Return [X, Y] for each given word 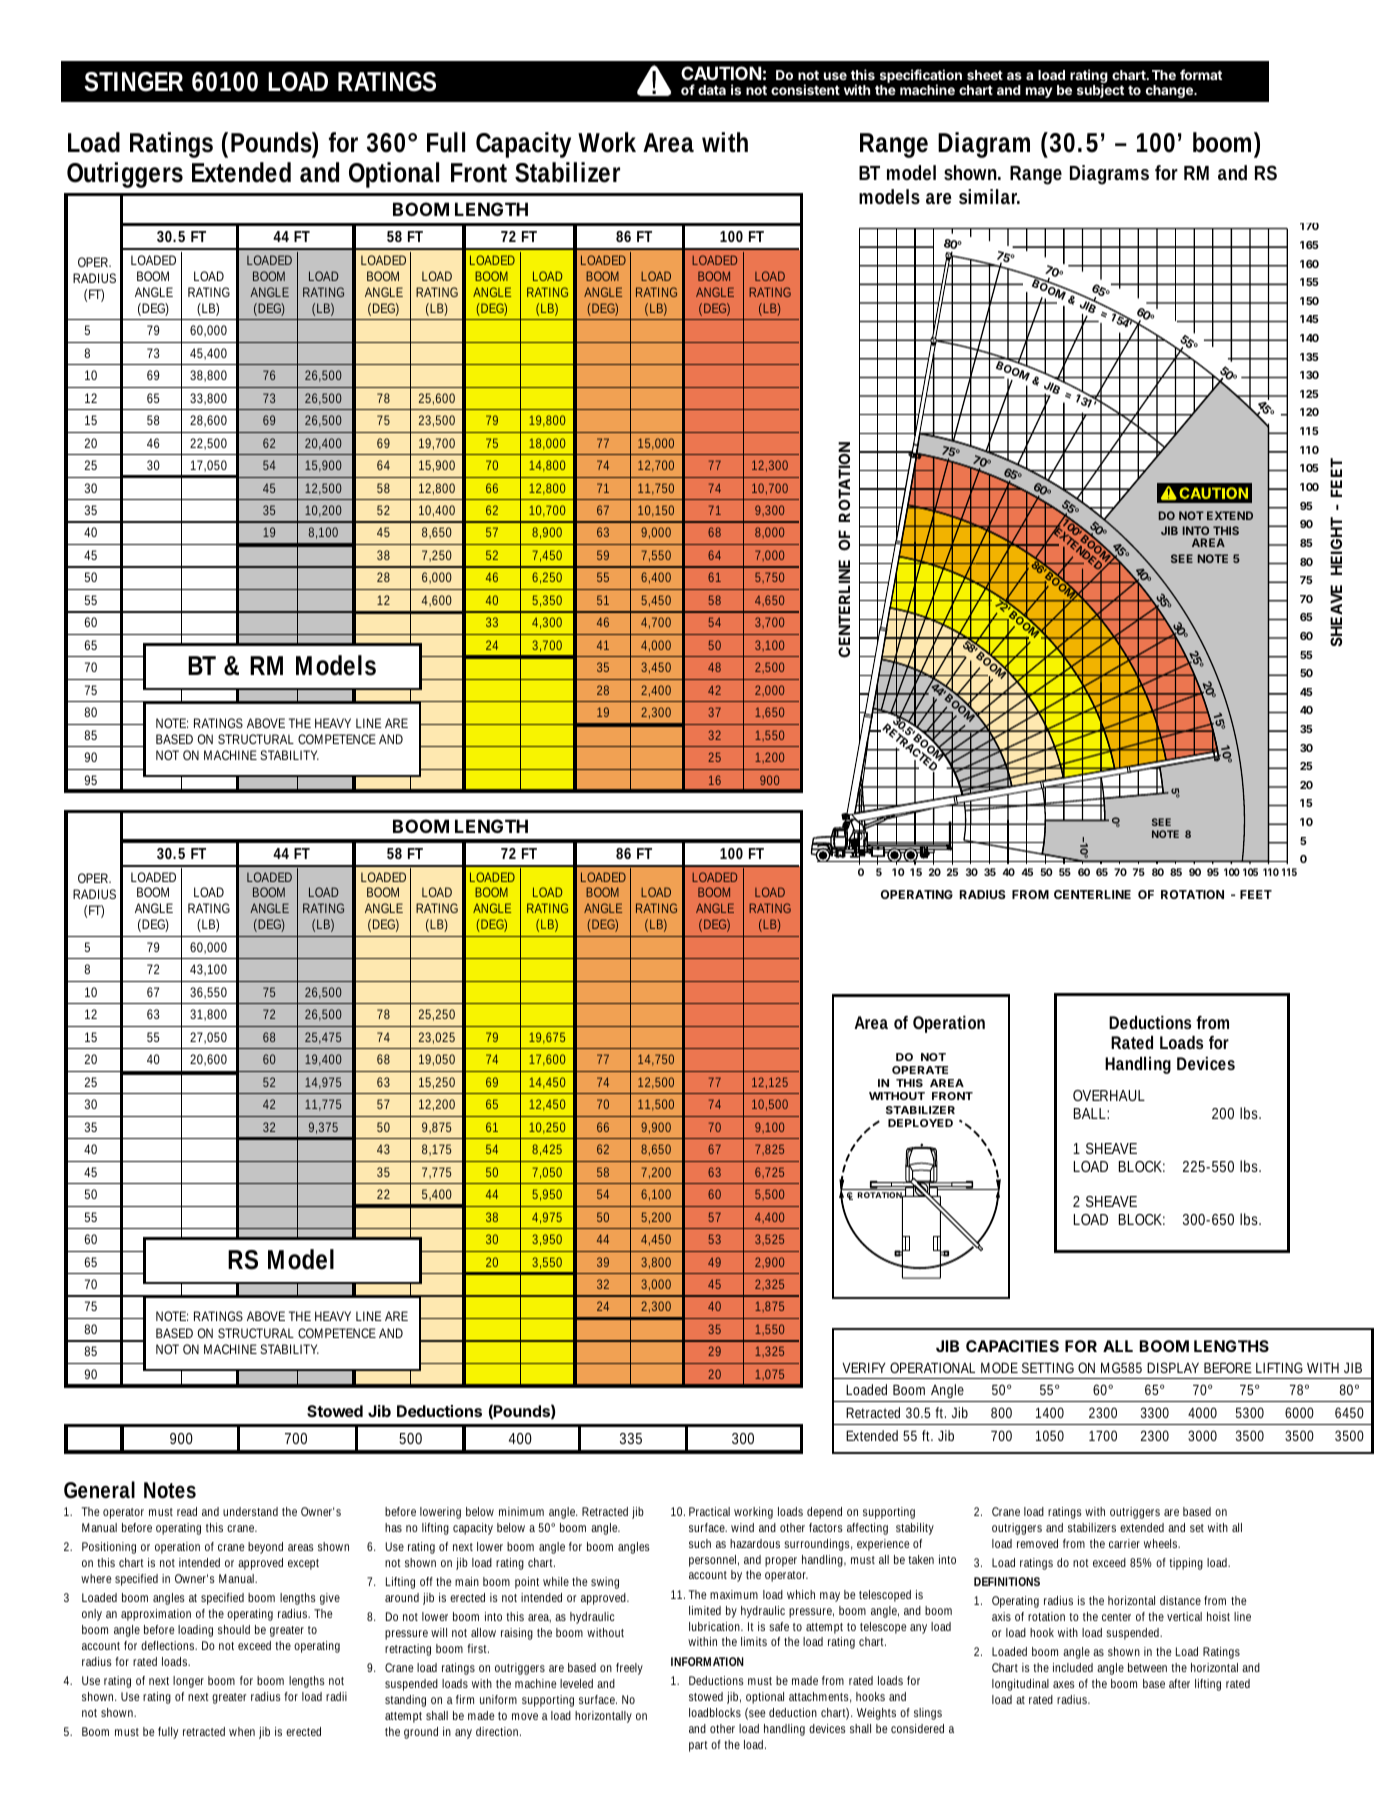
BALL [1091, 1113]
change [1170, 91]
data [712, 90]
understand [250, 1511]
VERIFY [864, 1368]
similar [989, 196]
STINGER [133, 82]
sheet [985, 75]
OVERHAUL [1109, 1095]
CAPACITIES [1012, 1346]
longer [188, 1682]
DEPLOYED [920, 1123]
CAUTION [721, 73]
